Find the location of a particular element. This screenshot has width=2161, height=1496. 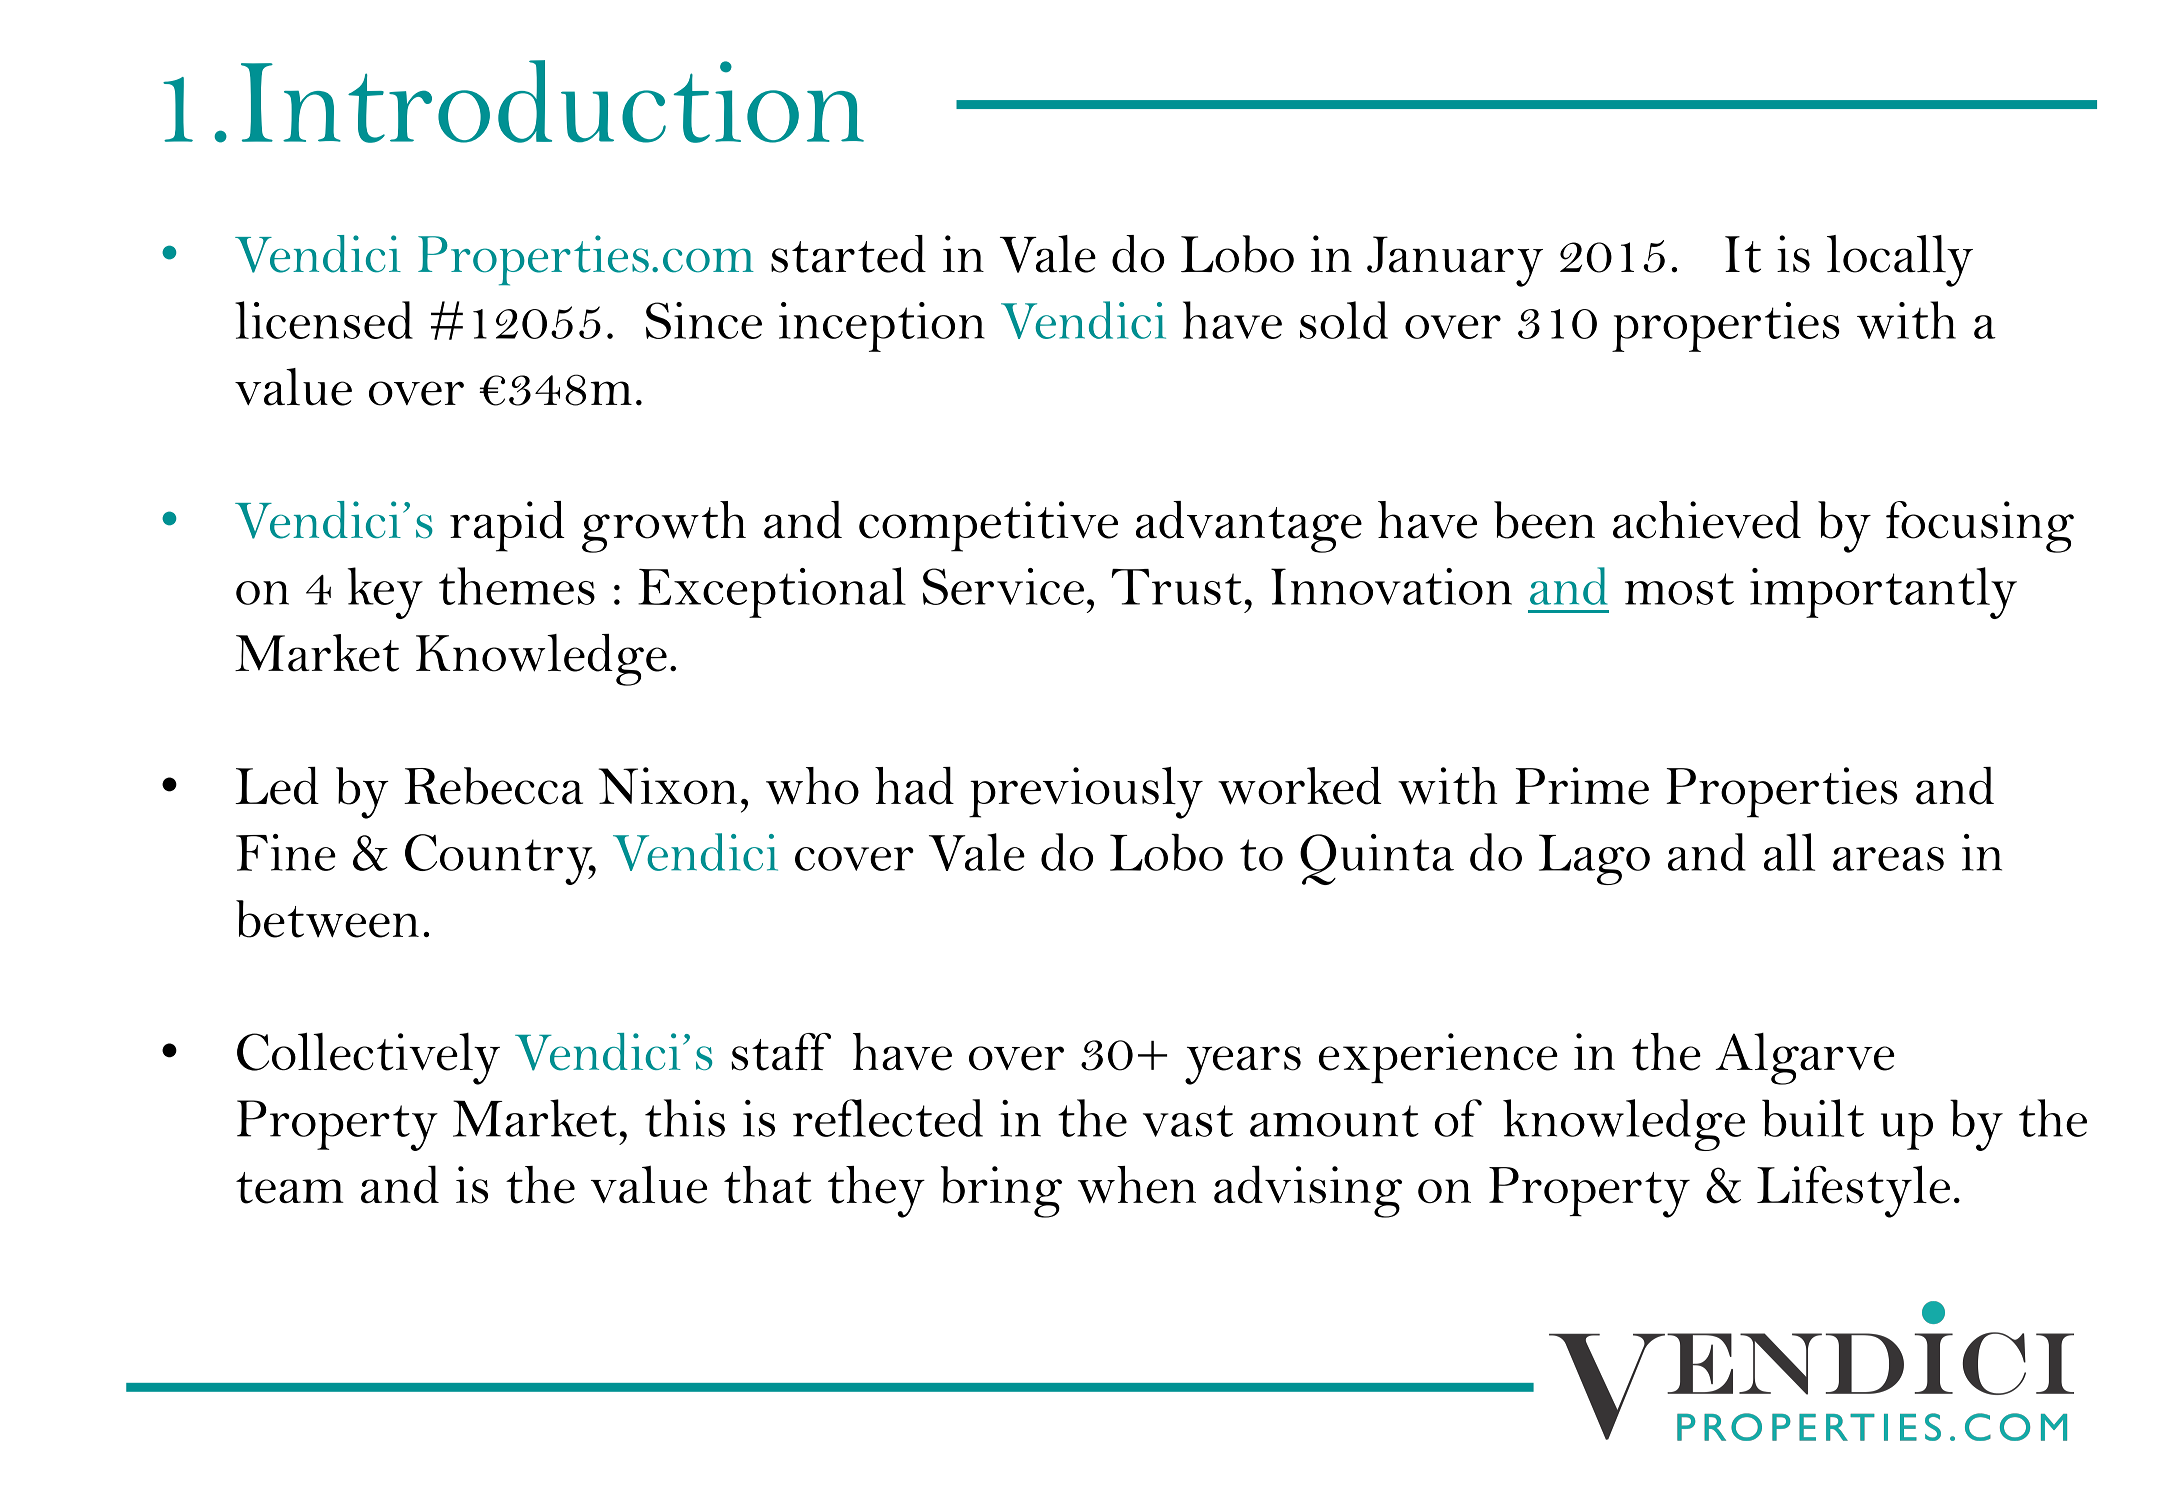

Quinta is located at coordinates (1377, 859).
